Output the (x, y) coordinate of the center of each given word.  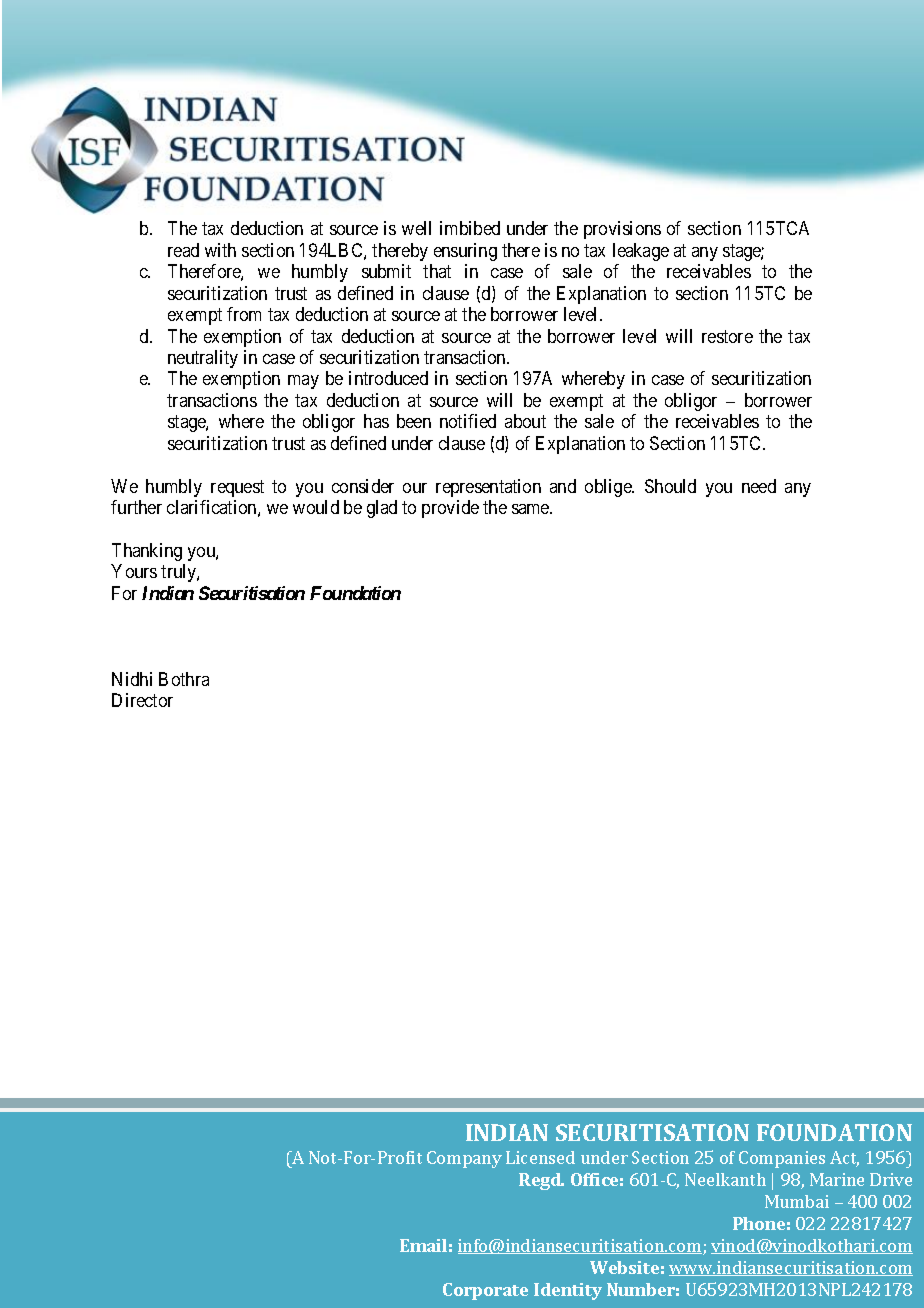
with (220, 250)
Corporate (485, 1291)
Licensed (540, 1157)
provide (450, 509)
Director (142, 700)
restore (727, 336)
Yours (134, 571)
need (759, 486)
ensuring (465, 252)
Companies (782, 1159)
